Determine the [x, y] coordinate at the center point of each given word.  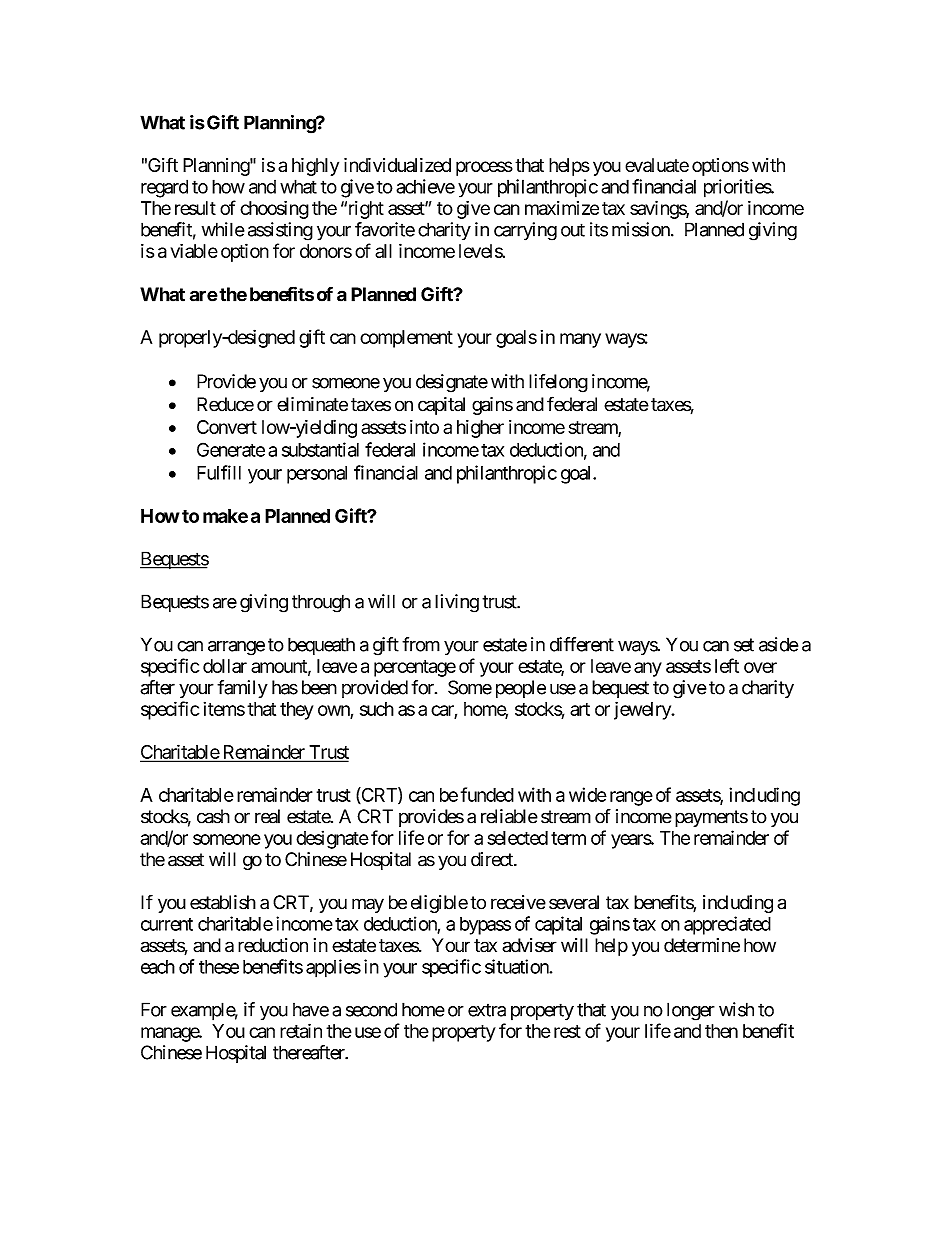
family [242, 689]
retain [301, 1030]
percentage [415, 668]
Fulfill [219, 472]
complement [406, 339]
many [580, 340]
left [727, 665]
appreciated [727, 925]
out [573, 230]
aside [778, 644]
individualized [397, 165]
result [195, 208]
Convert [227, 427]
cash [213, 816]
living [457, 603]
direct [493, 859]
